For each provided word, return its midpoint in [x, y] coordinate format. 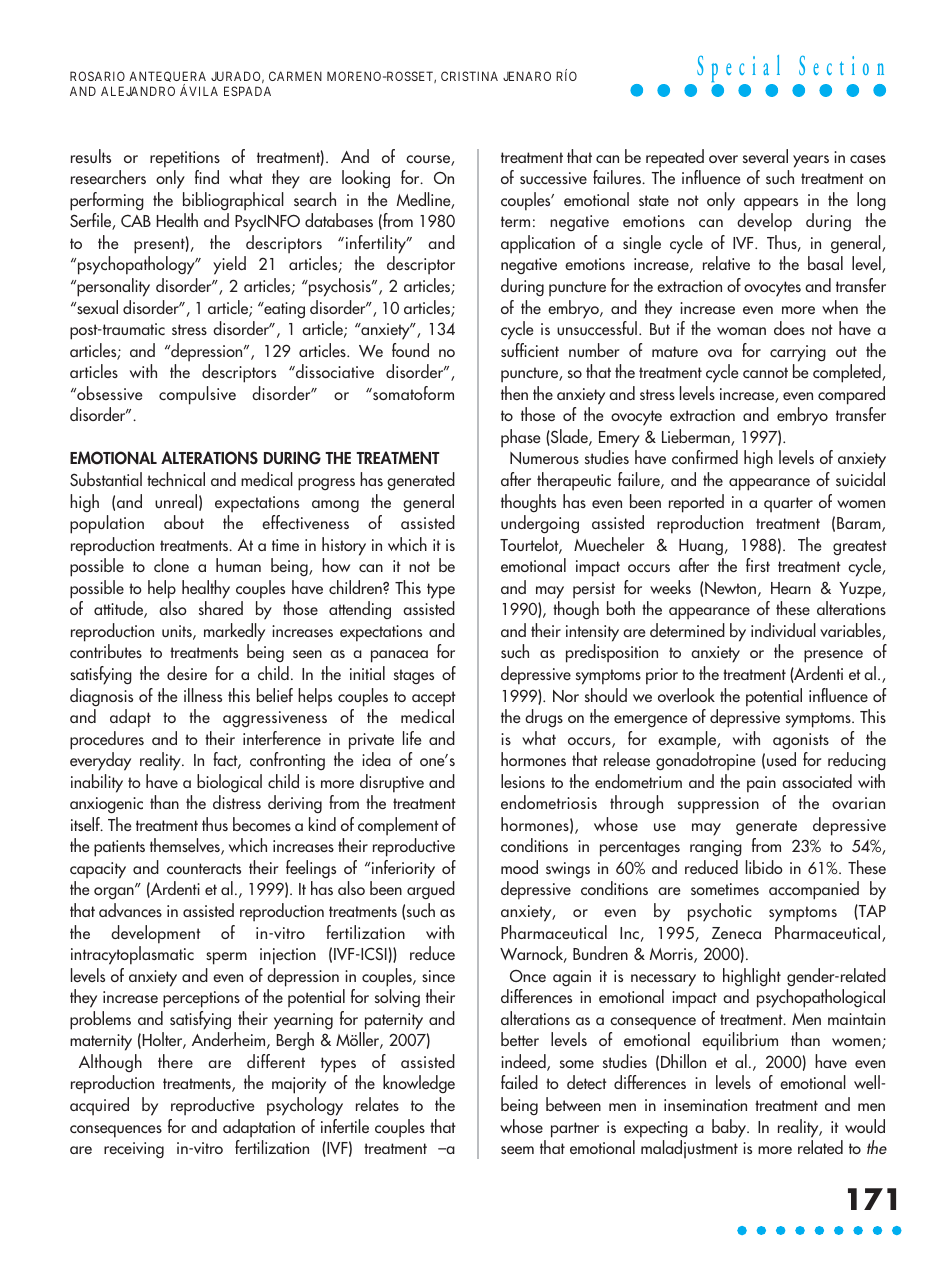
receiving [134, 1150]
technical [176, 479]
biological [229, 783]
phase [520, 438]
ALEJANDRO [138, 91]
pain [761, 784]
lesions [523, 781]
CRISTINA [469, 76]
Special [738, 70]
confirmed [705, 457]
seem [517, 1150]
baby [730, 1128]
